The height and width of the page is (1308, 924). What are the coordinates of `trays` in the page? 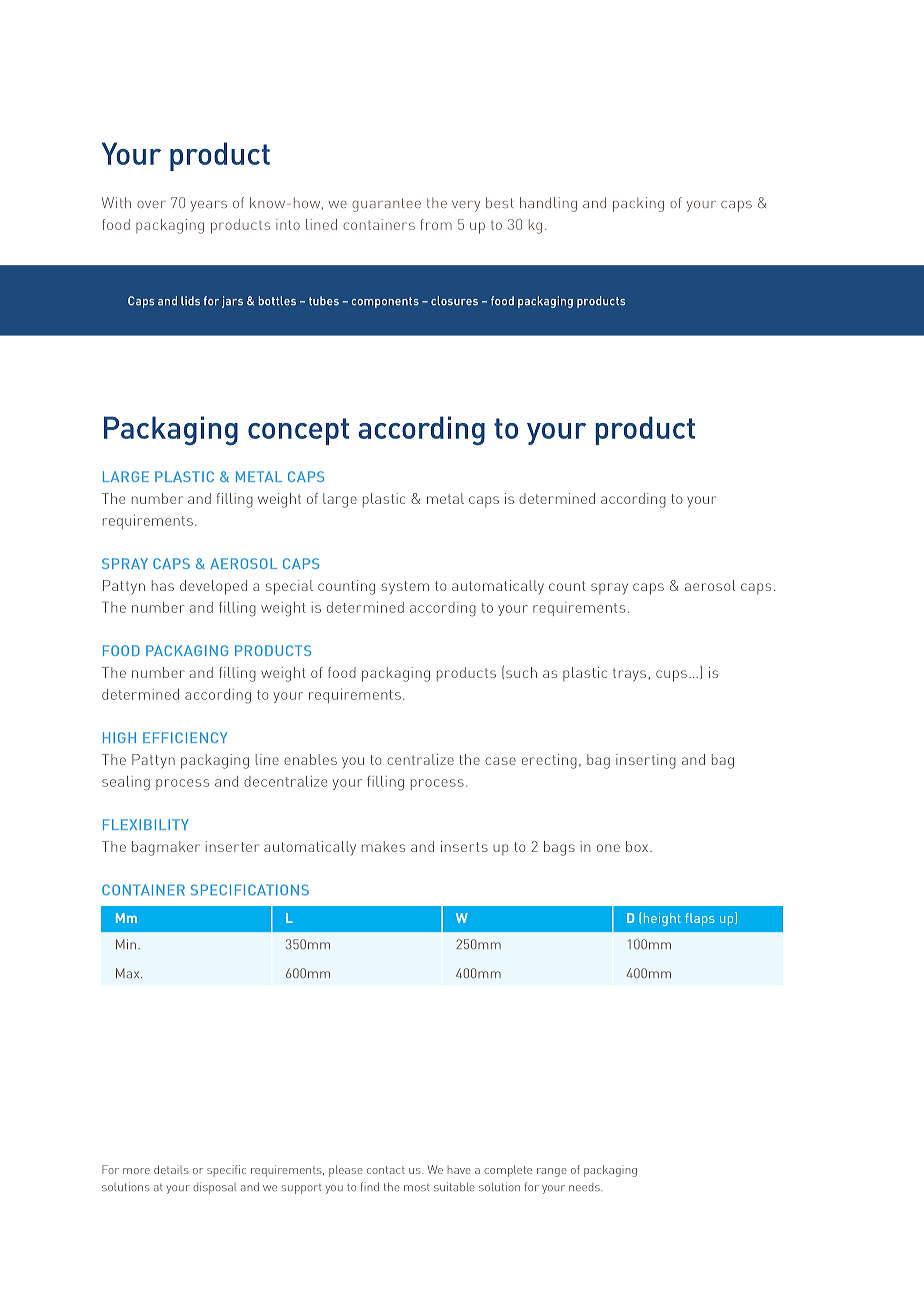 It's located at (629, 675).
